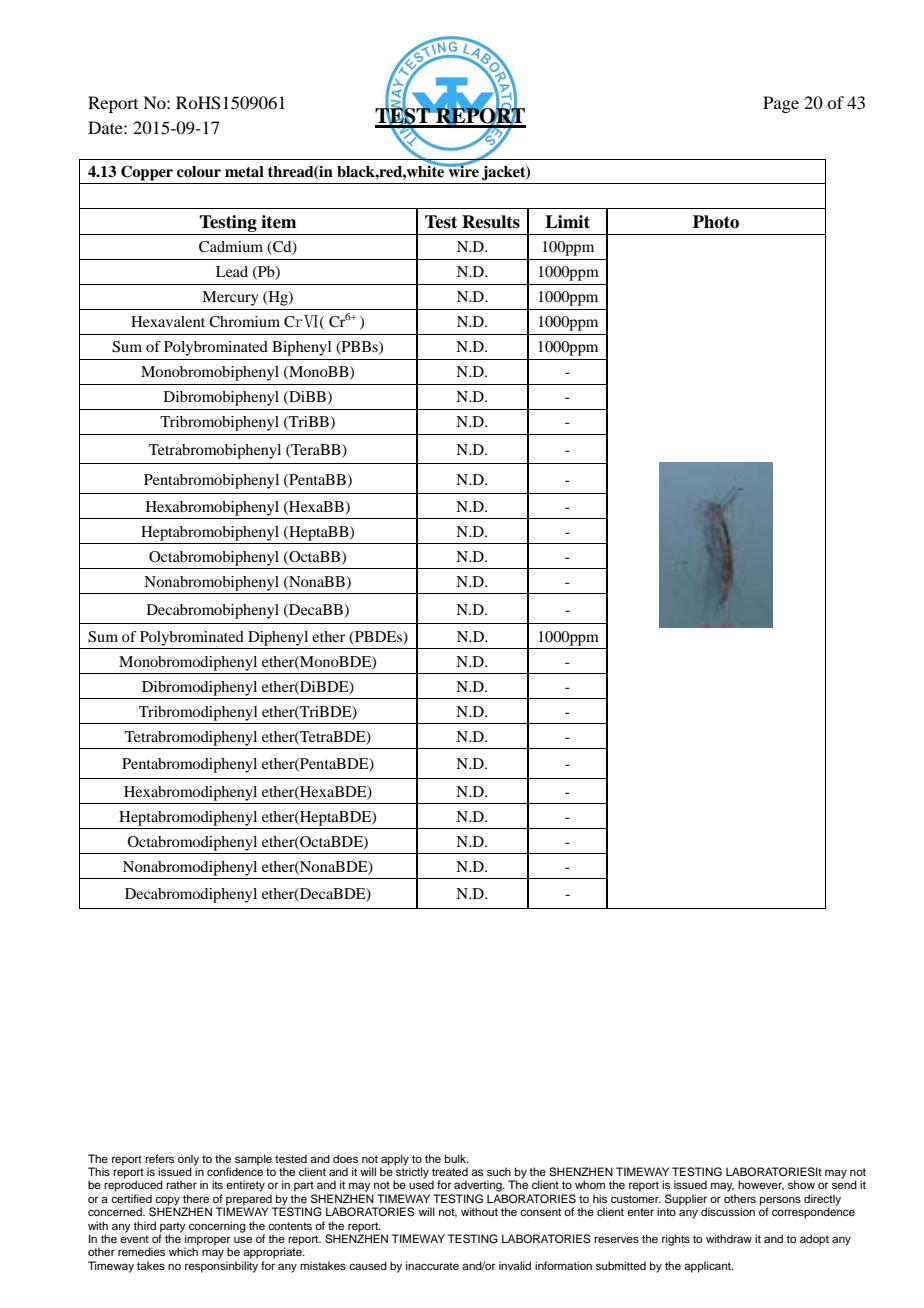 The height and width of the image is (1308, 924). What do you see at coordinates (199, 172) in the image?
I see `colour` at bounding box center [199, 172].
